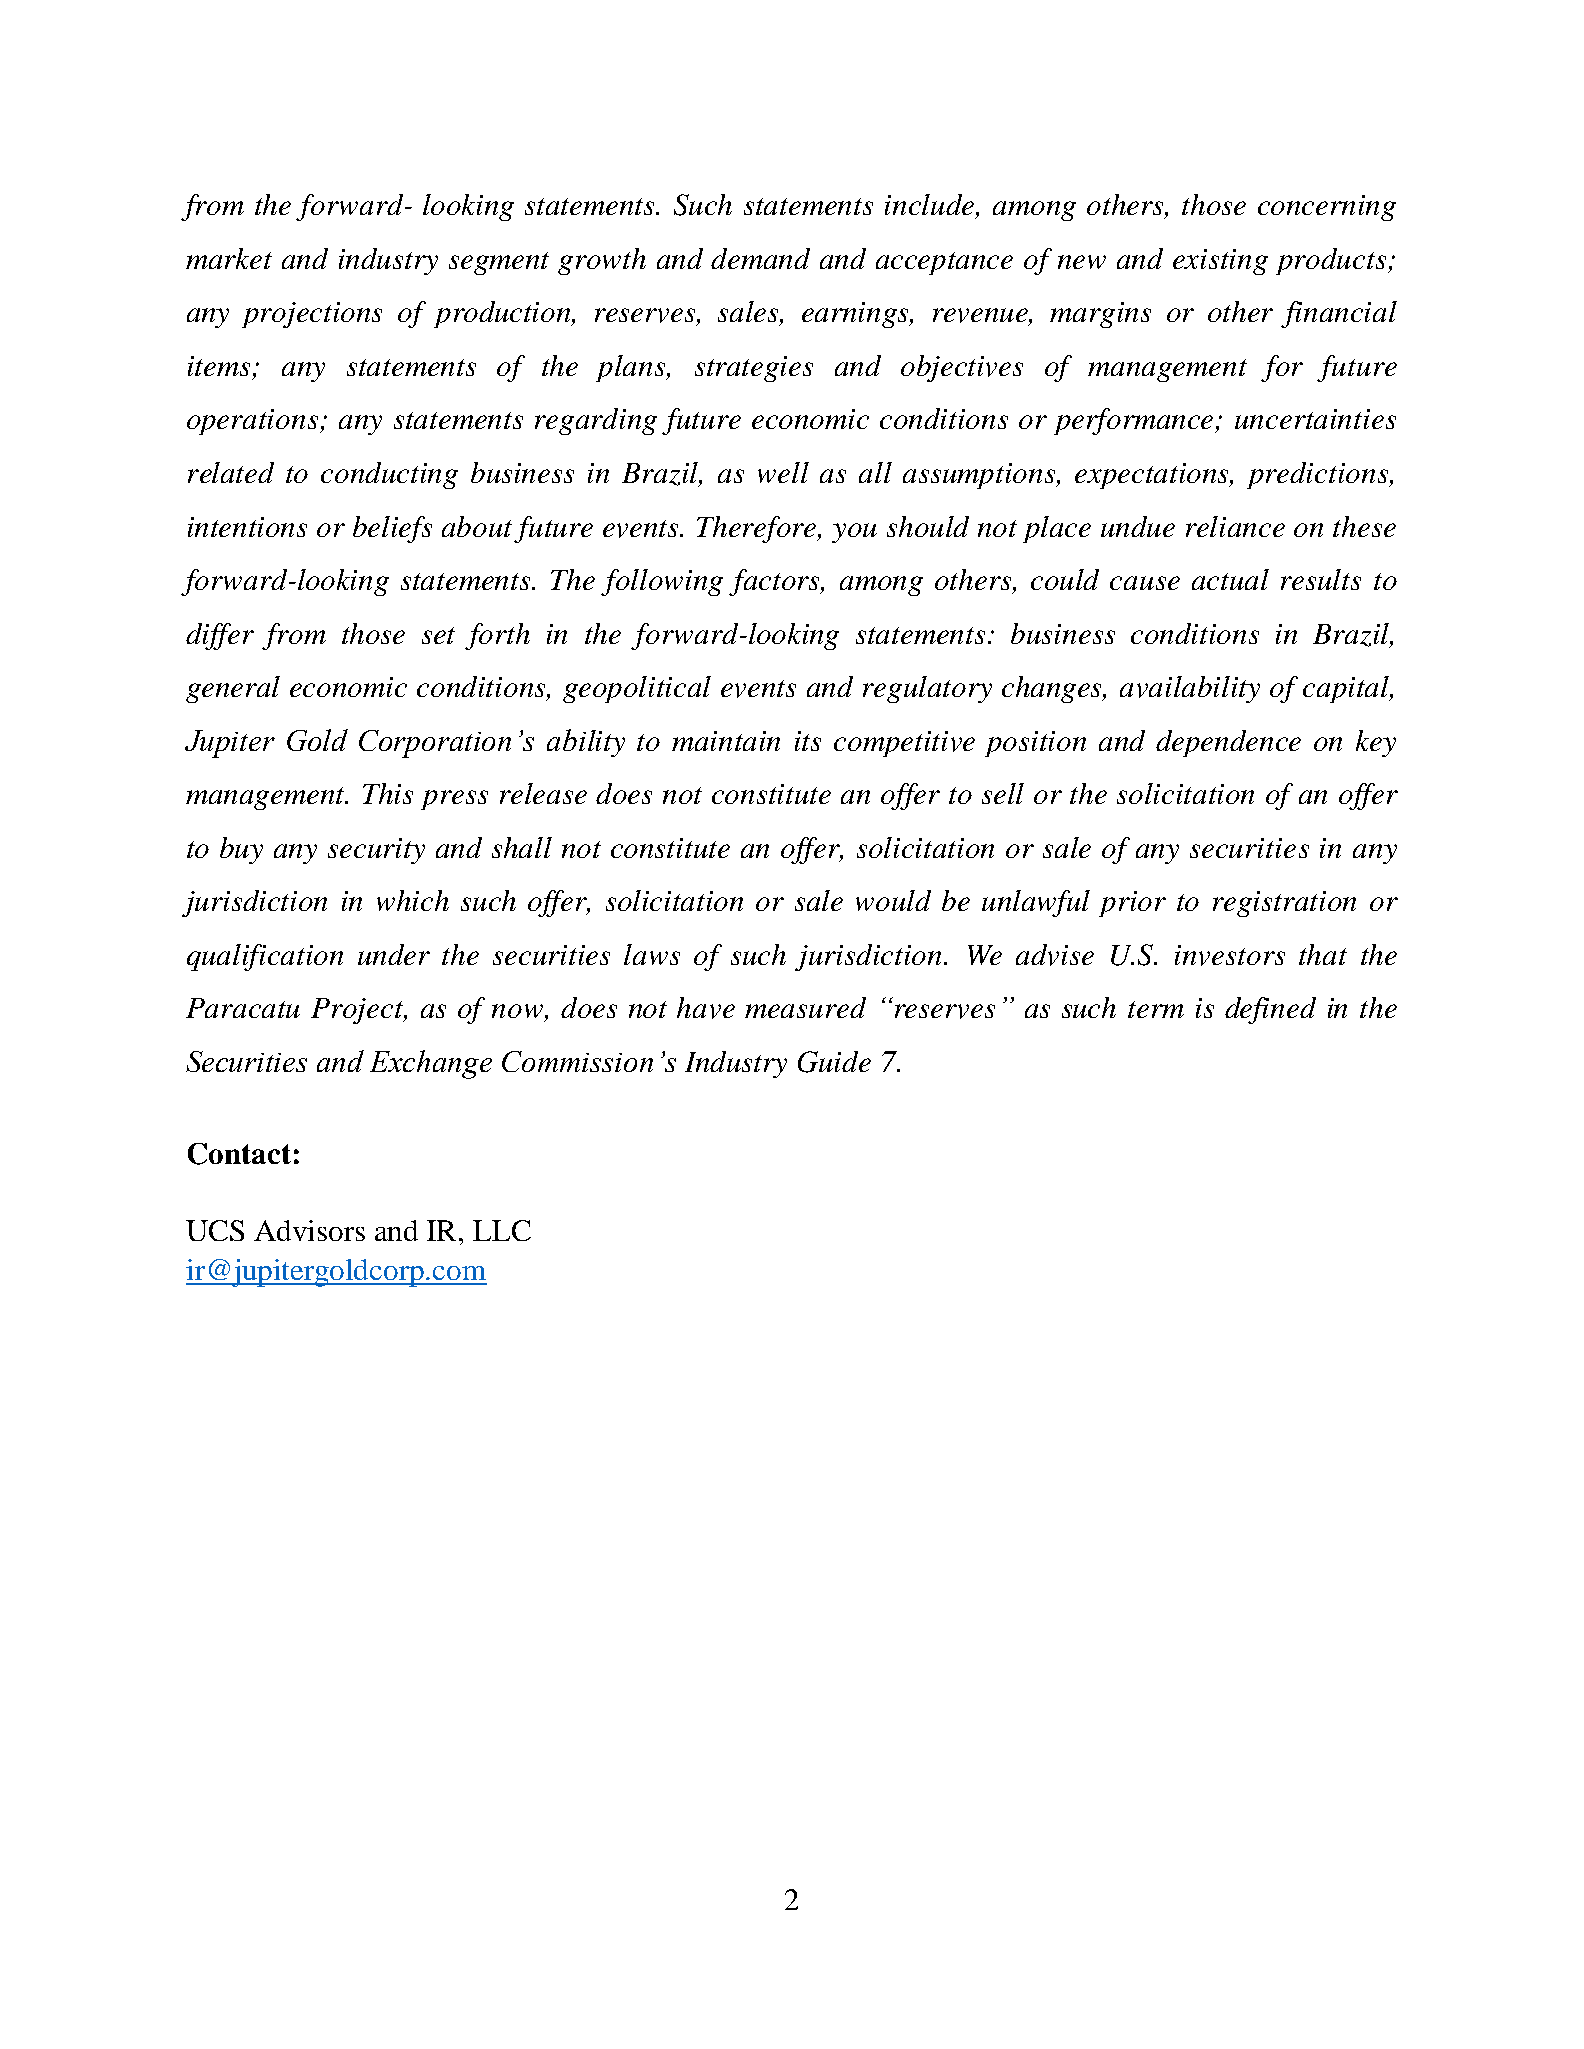 This document has width=1584, height=2049. Describe the element at coordinates (388, 793) in the document. I see `This` at that location.
